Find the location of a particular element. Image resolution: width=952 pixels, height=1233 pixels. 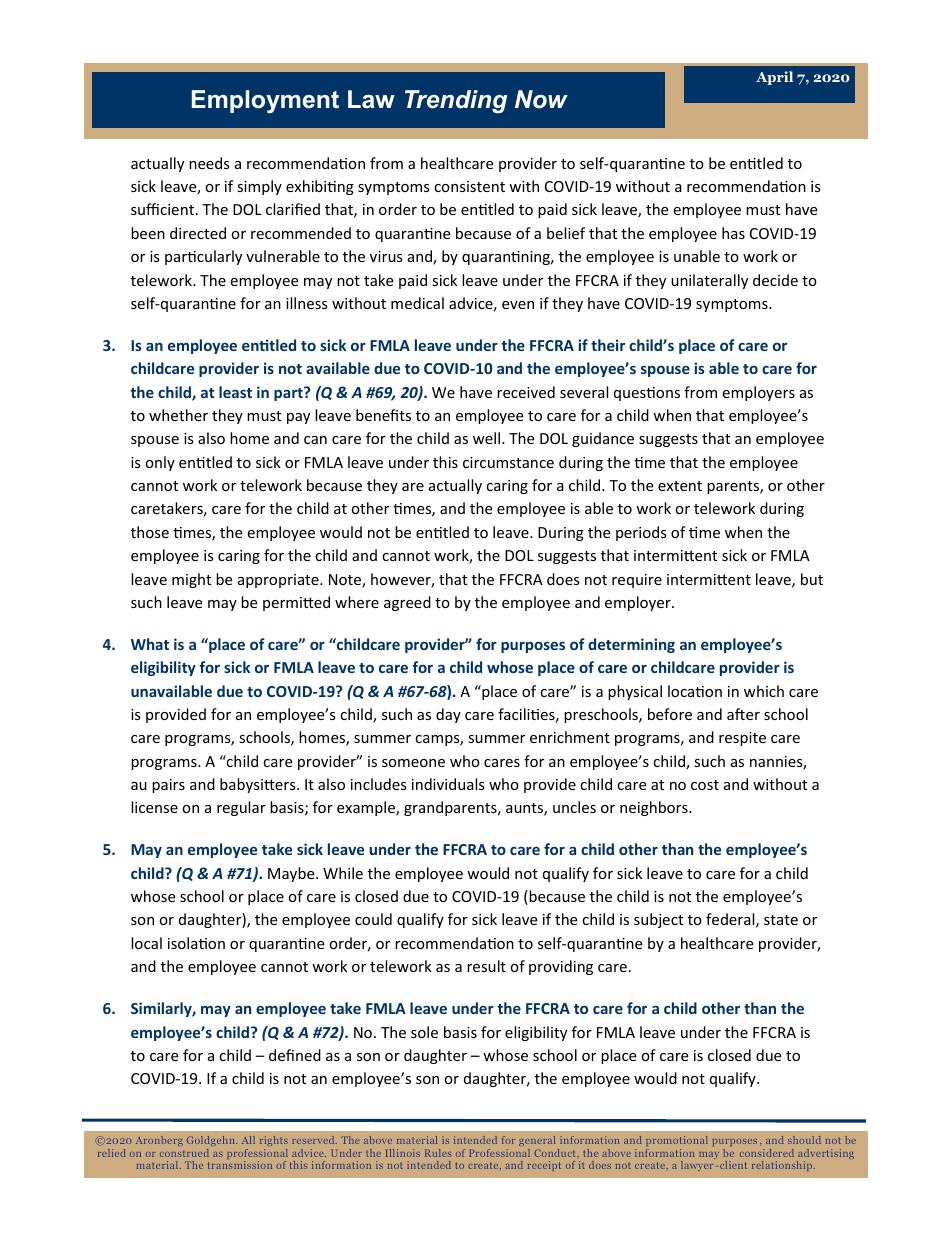

agreed is located at coordinates (407, 603).
